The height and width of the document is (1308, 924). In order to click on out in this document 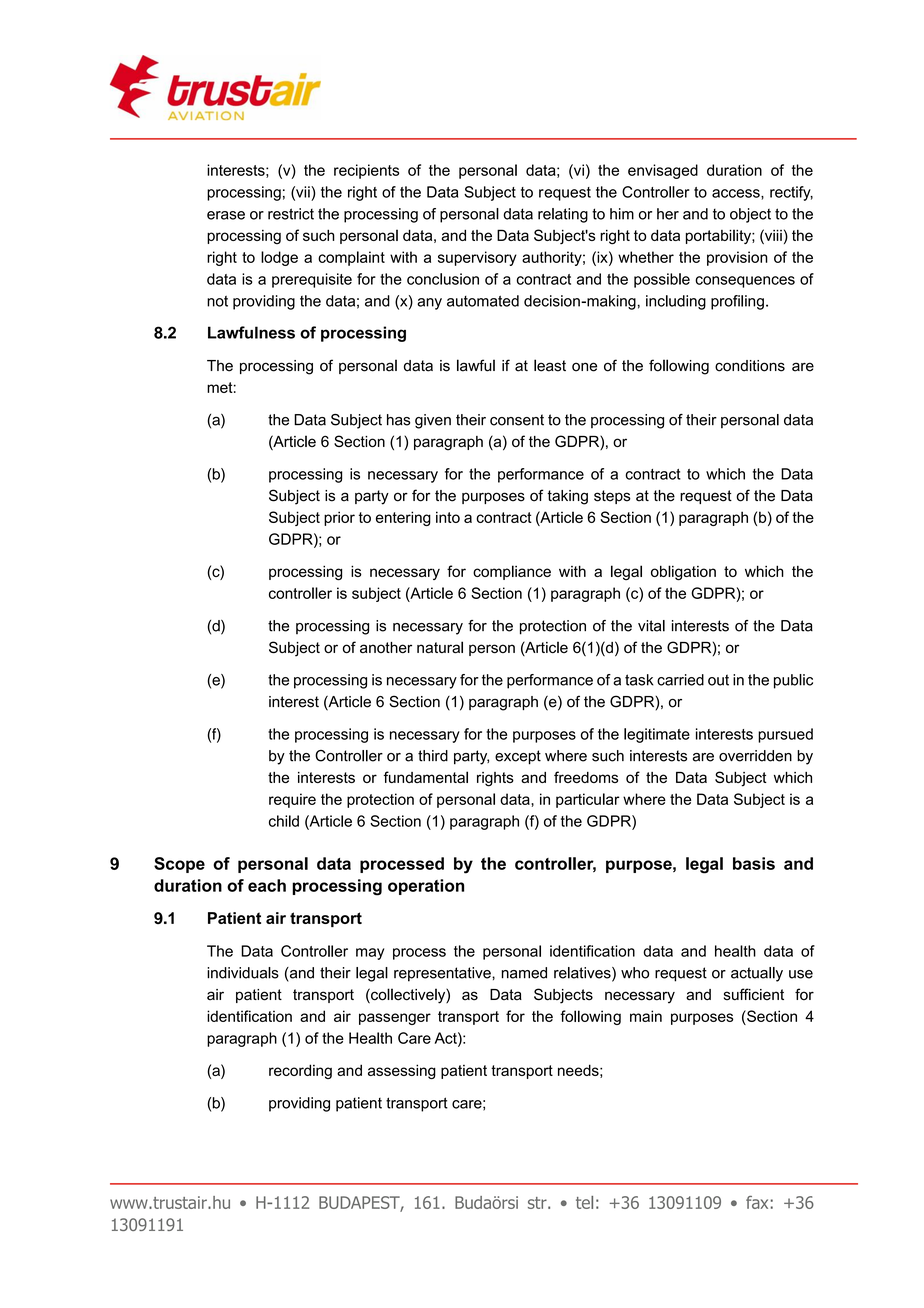, I will do `click(718, 680)`.
